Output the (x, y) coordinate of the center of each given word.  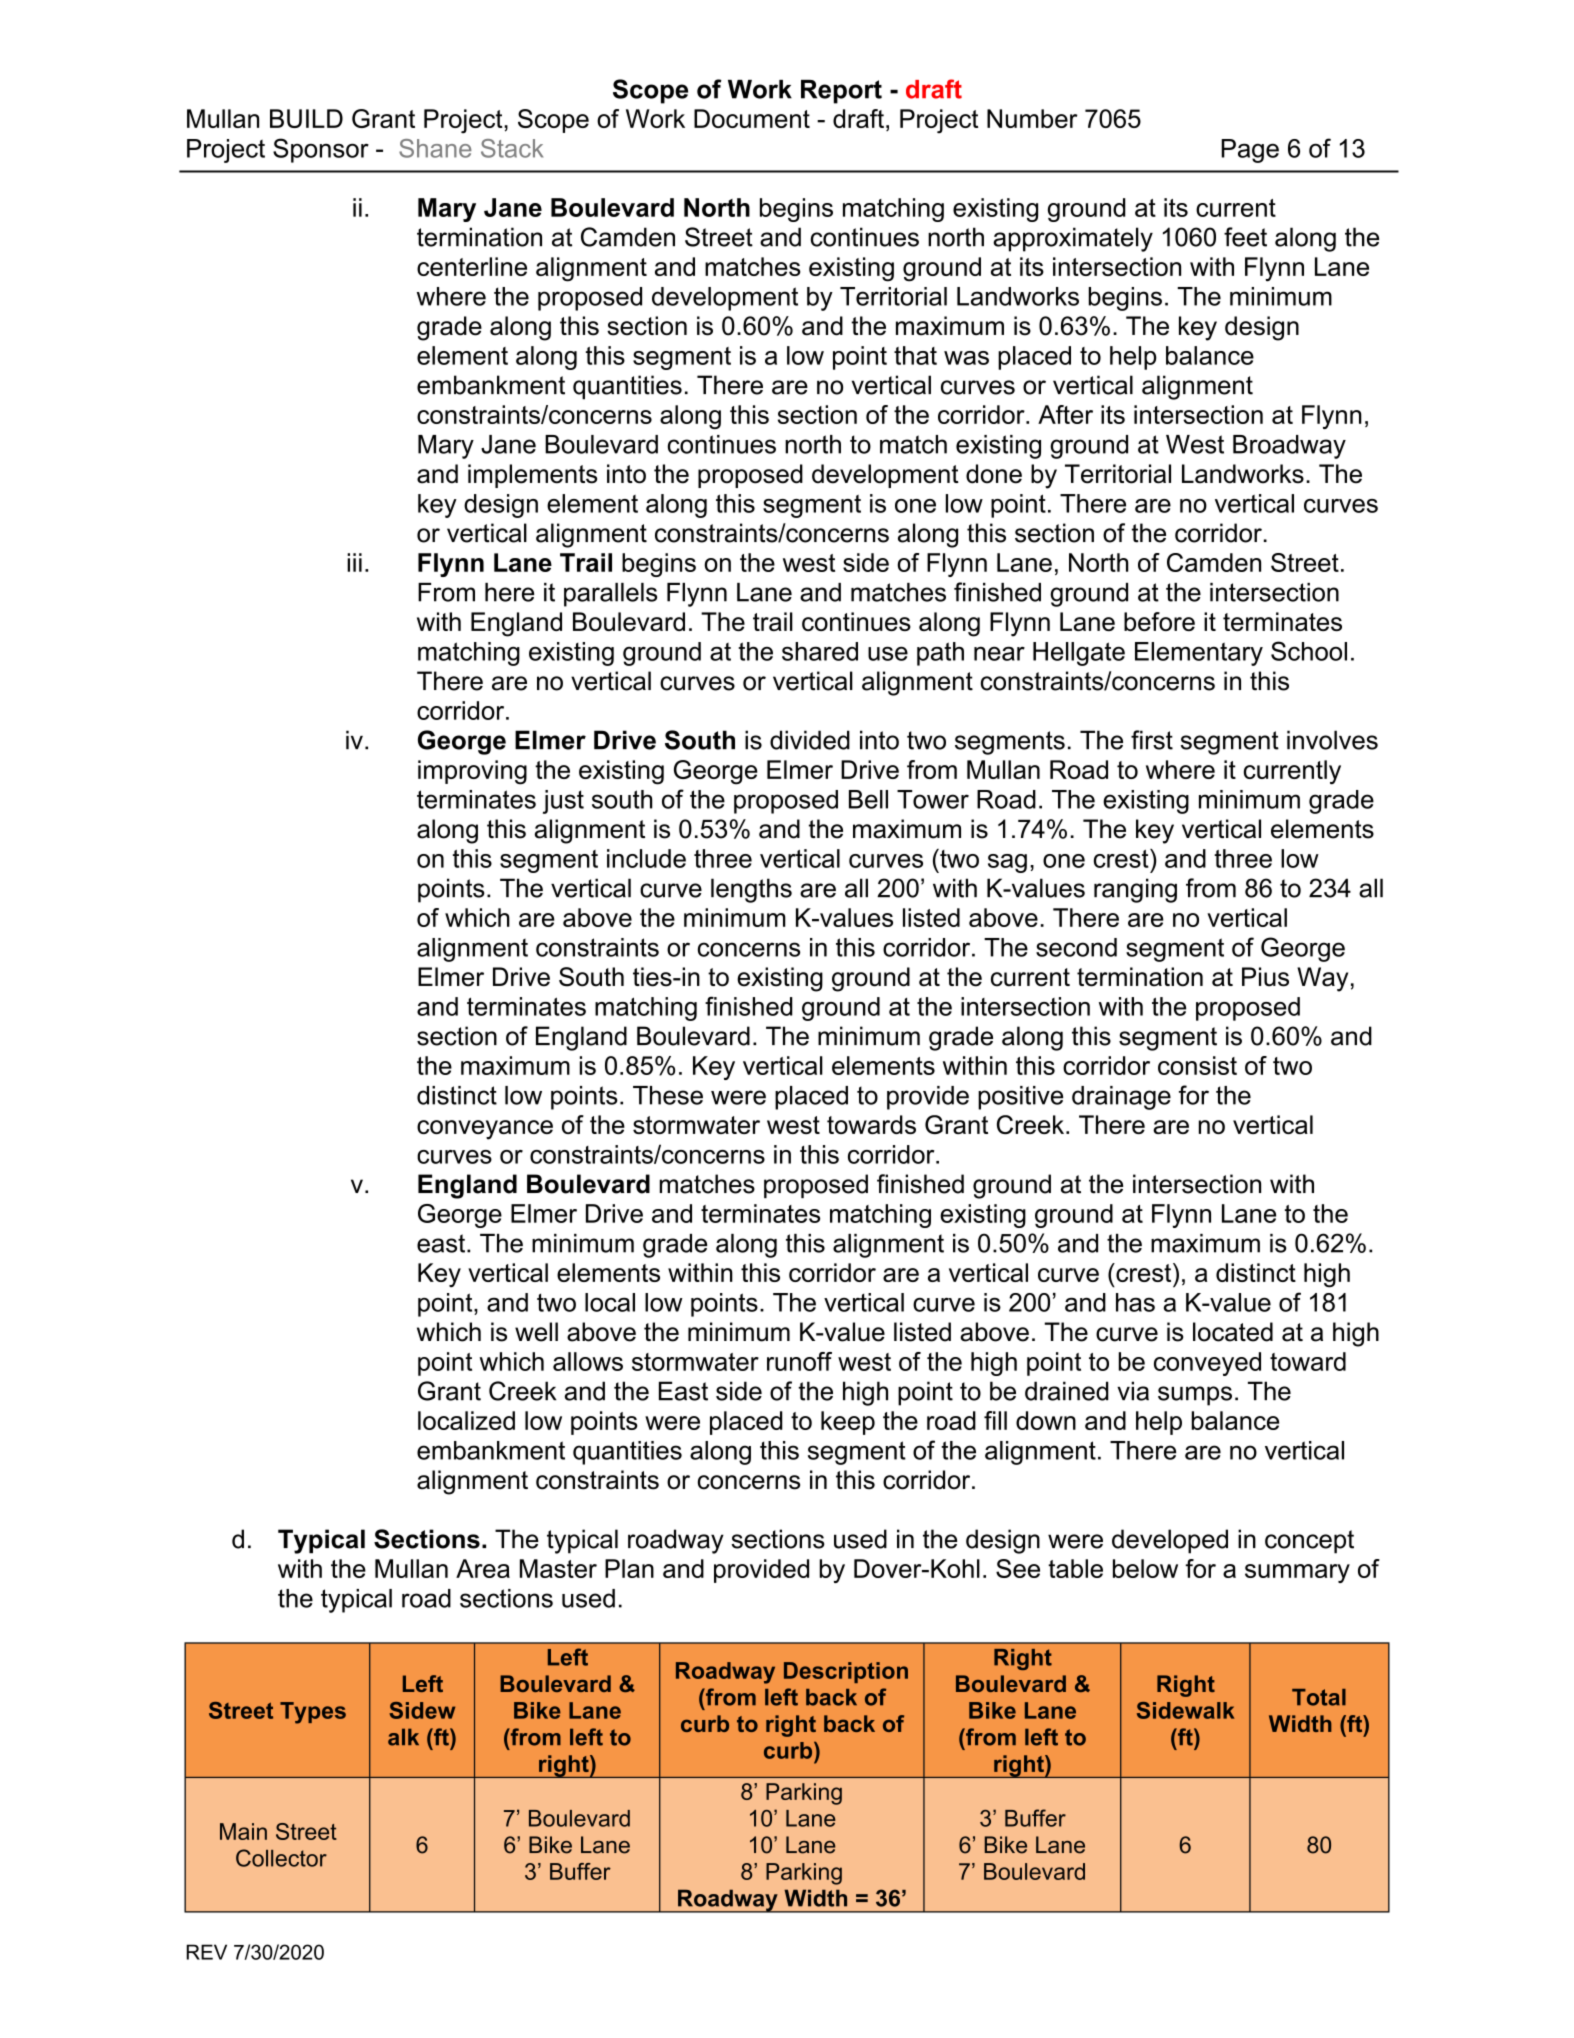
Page (1250, 151)
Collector (281, 1858)
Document (752, 118)
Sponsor (321, 150)
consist (1197, 1065)
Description (846, 1672)
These (668, 1095)
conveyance (485, 1130)
